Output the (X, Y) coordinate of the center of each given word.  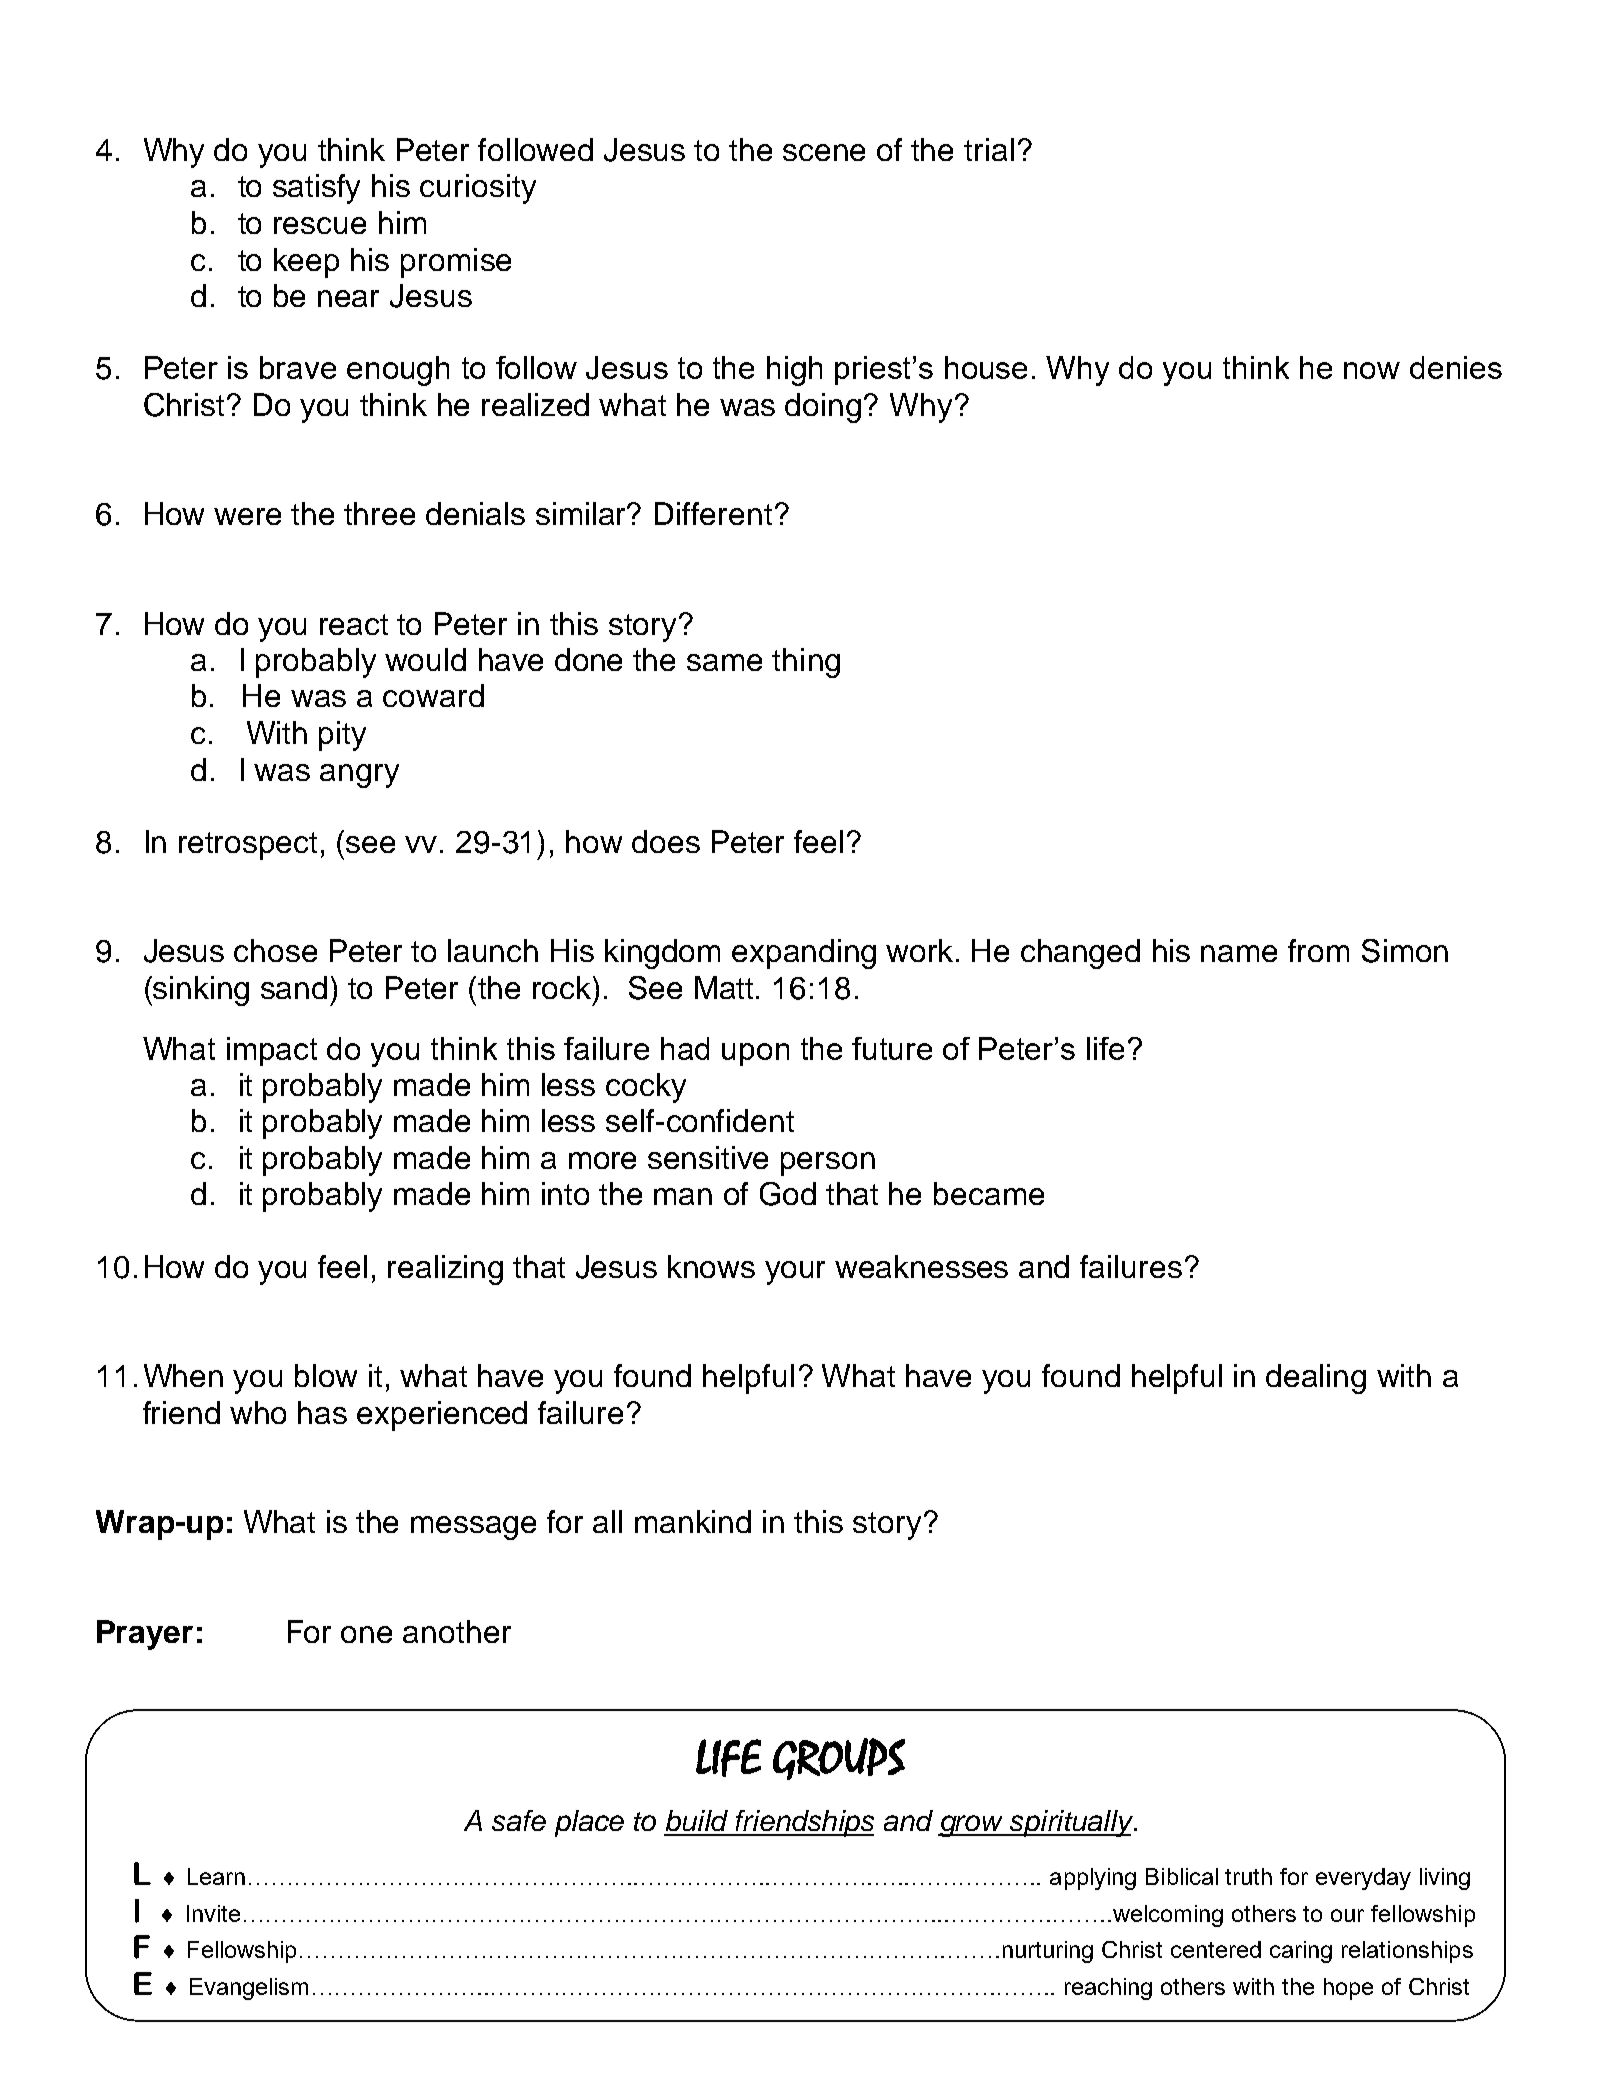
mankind (693, 1521)
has (322, 1412)
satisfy (316, 189)
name (1239, 953)
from (1318, 950)
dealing (1316, 1379)
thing (806, 663)
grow (972, 1826)
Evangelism (249, 1989)
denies (1456, 367)
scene (824, 152)
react (354, 624)
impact (272, 1051)
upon (755, 1054)
